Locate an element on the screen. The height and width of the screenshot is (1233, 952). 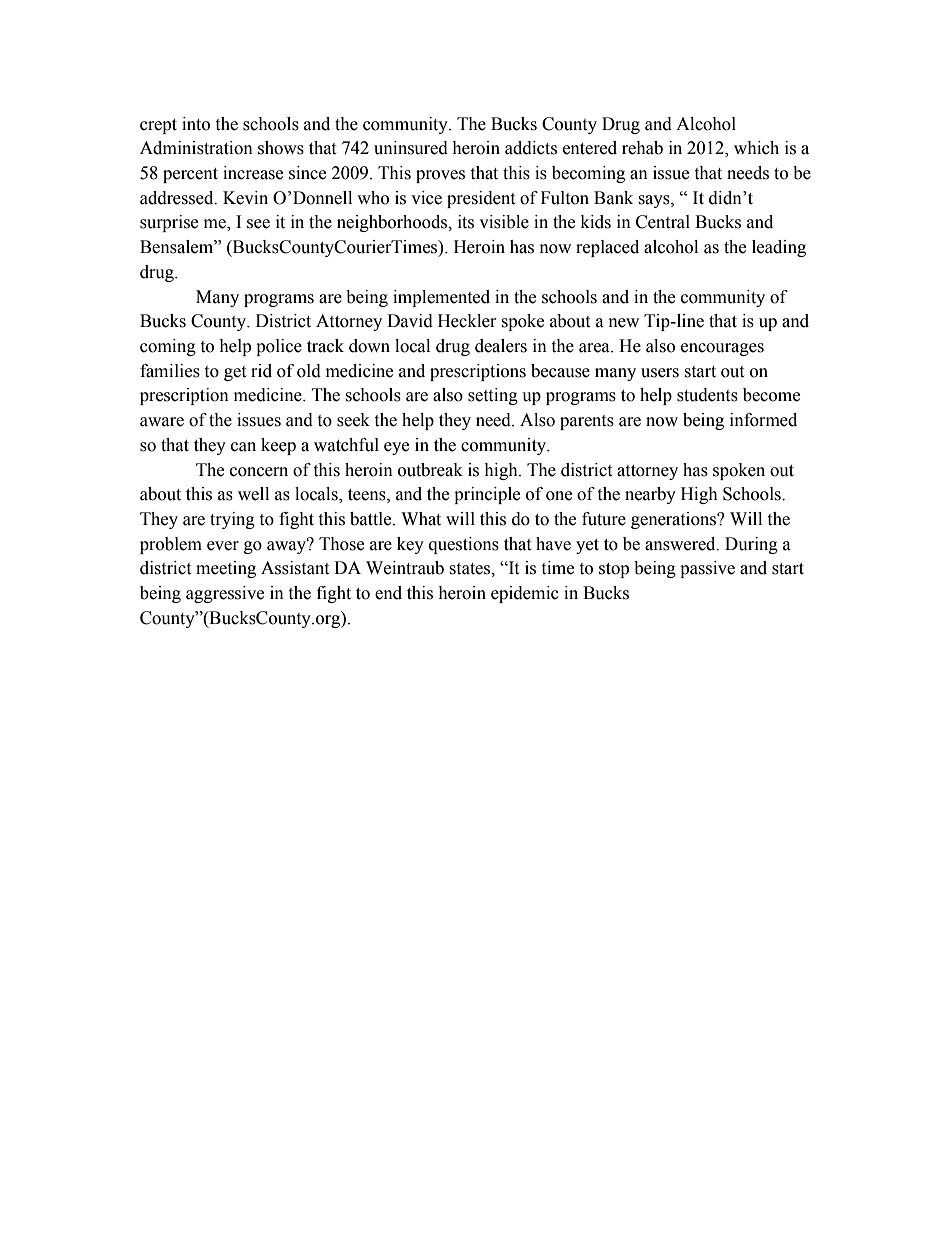
epidemic is located at coordinates (525, 594).
